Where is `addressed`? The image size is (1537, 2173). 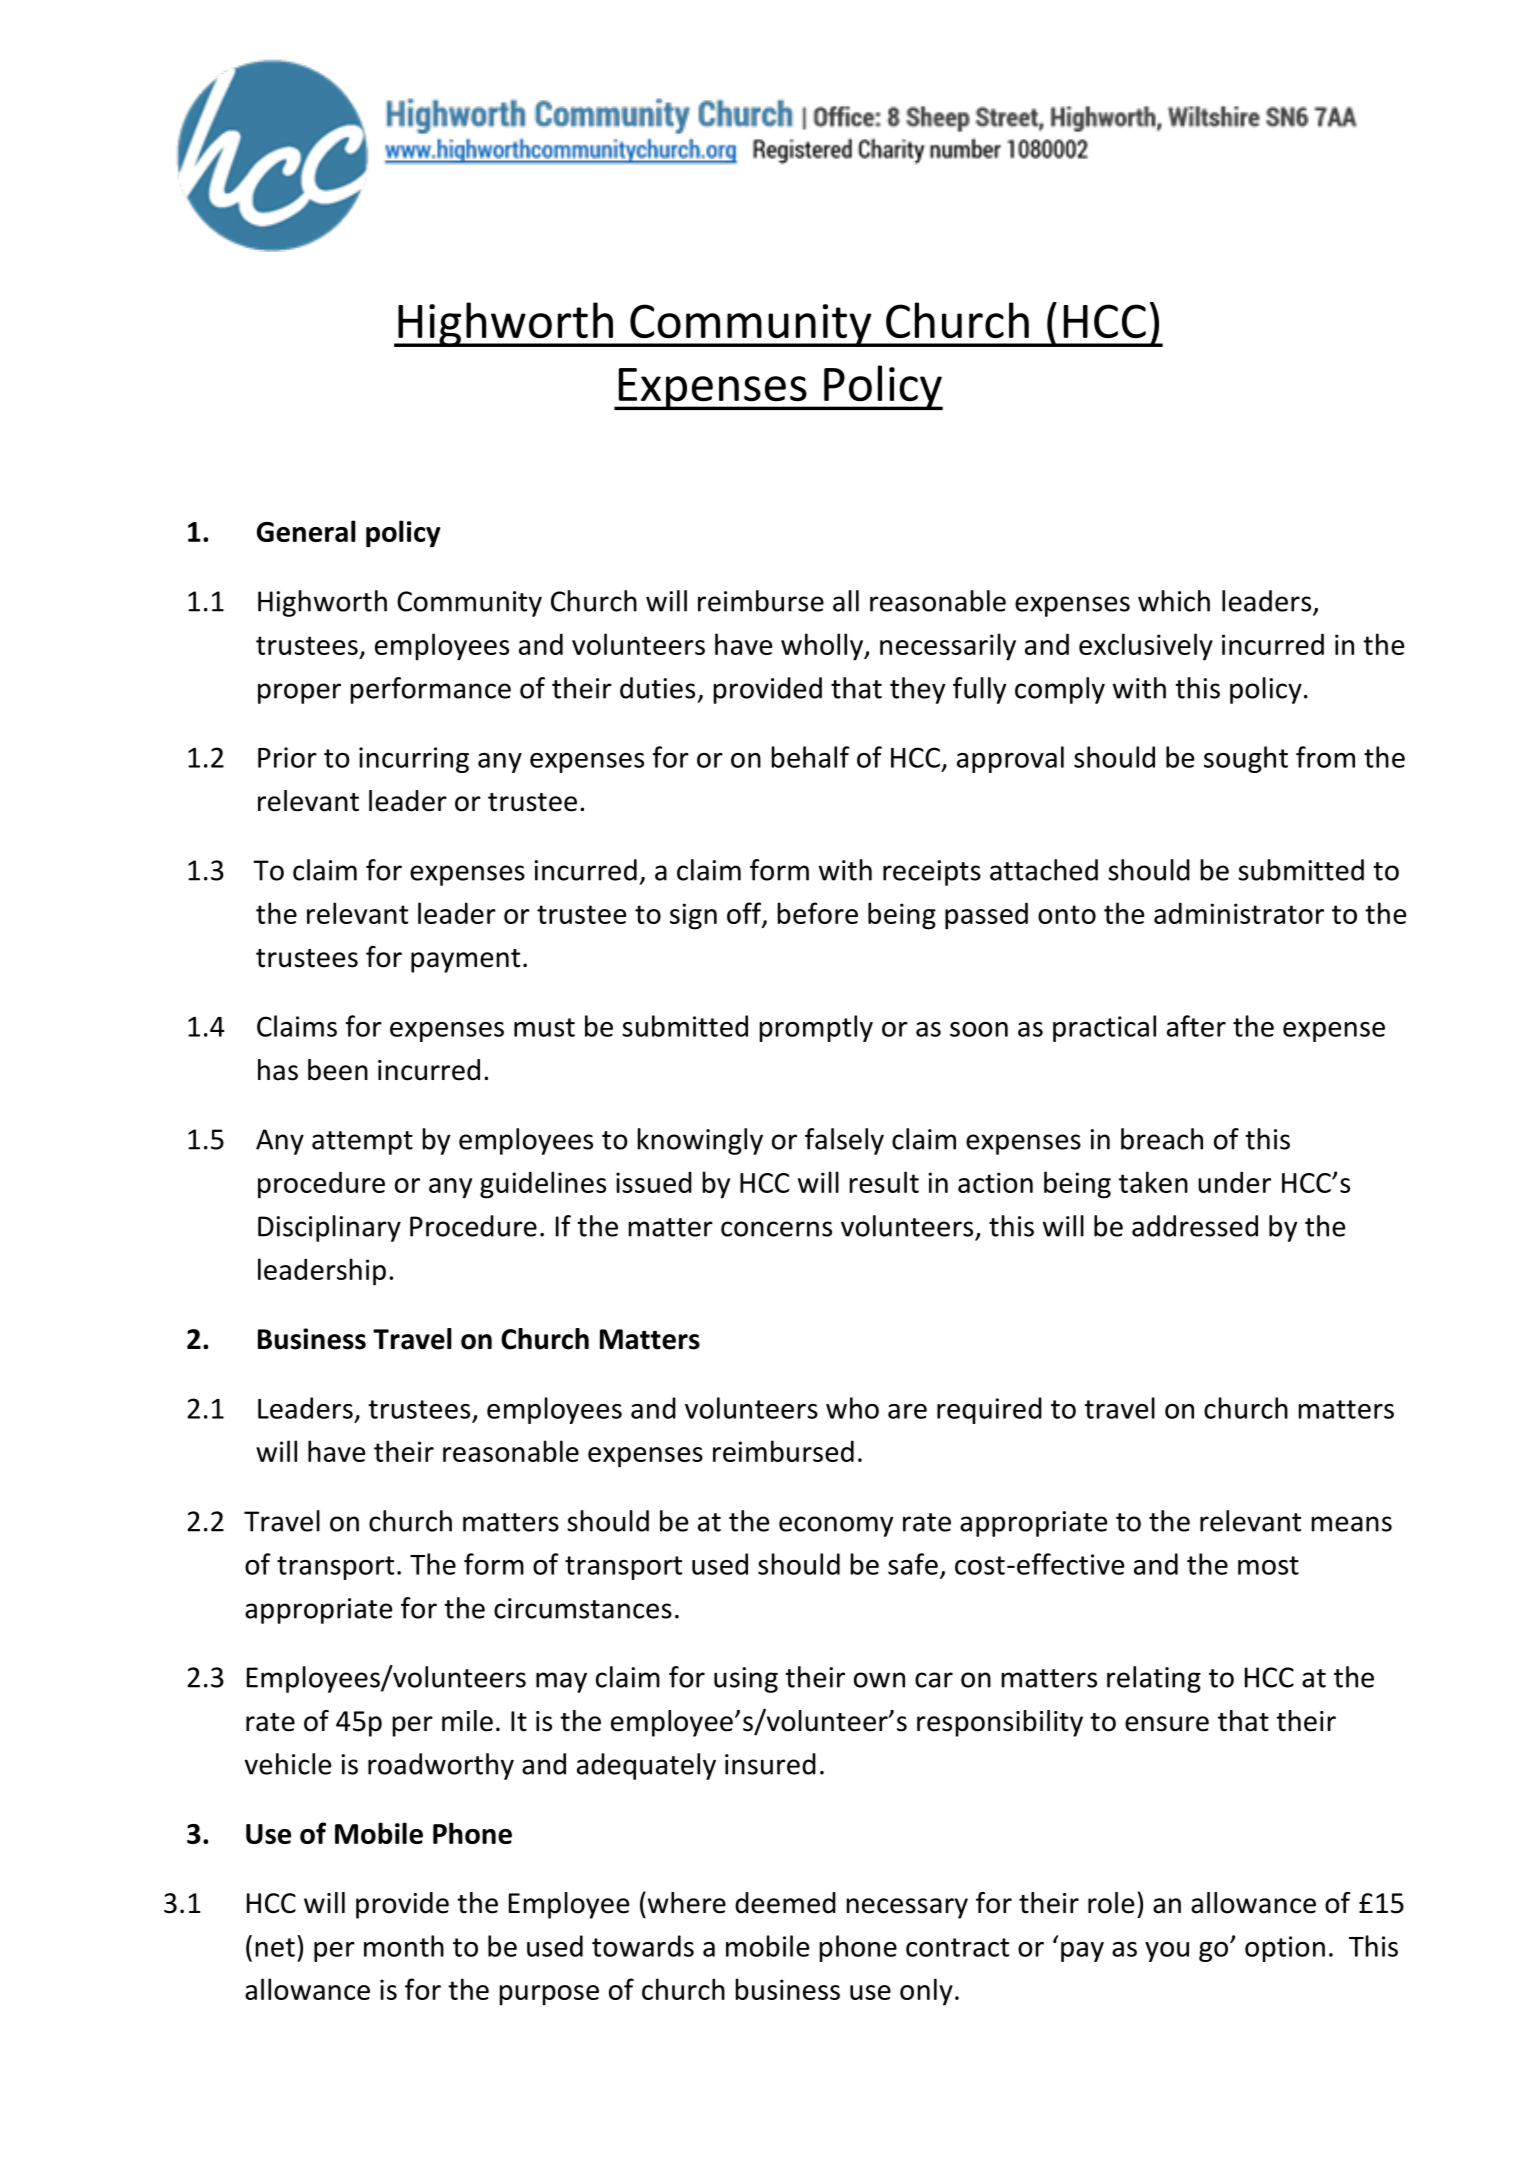 addressed is located at coordinates (1195, 1226).
